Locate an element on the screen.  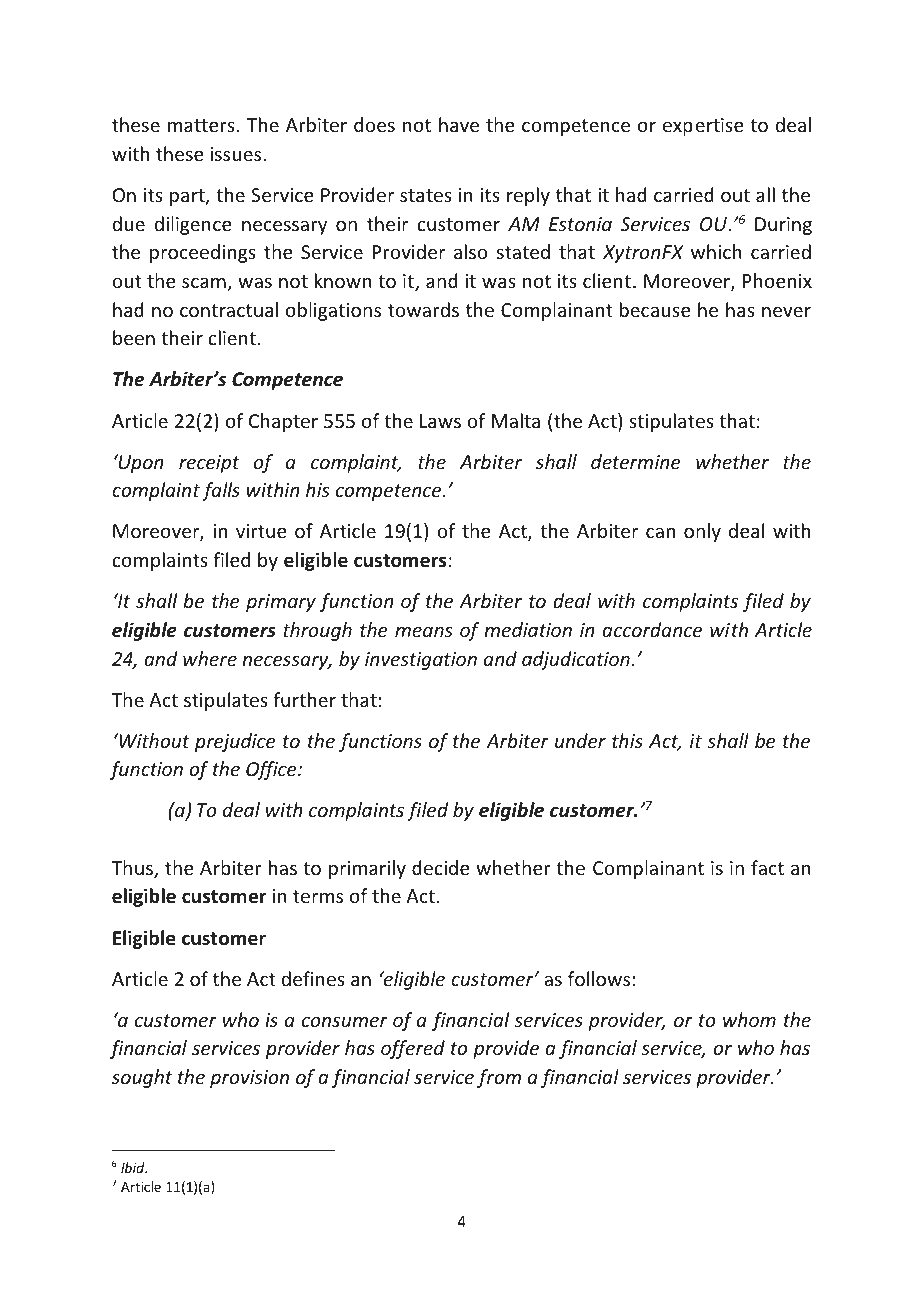
towards is located at coordinates (423, 309).
